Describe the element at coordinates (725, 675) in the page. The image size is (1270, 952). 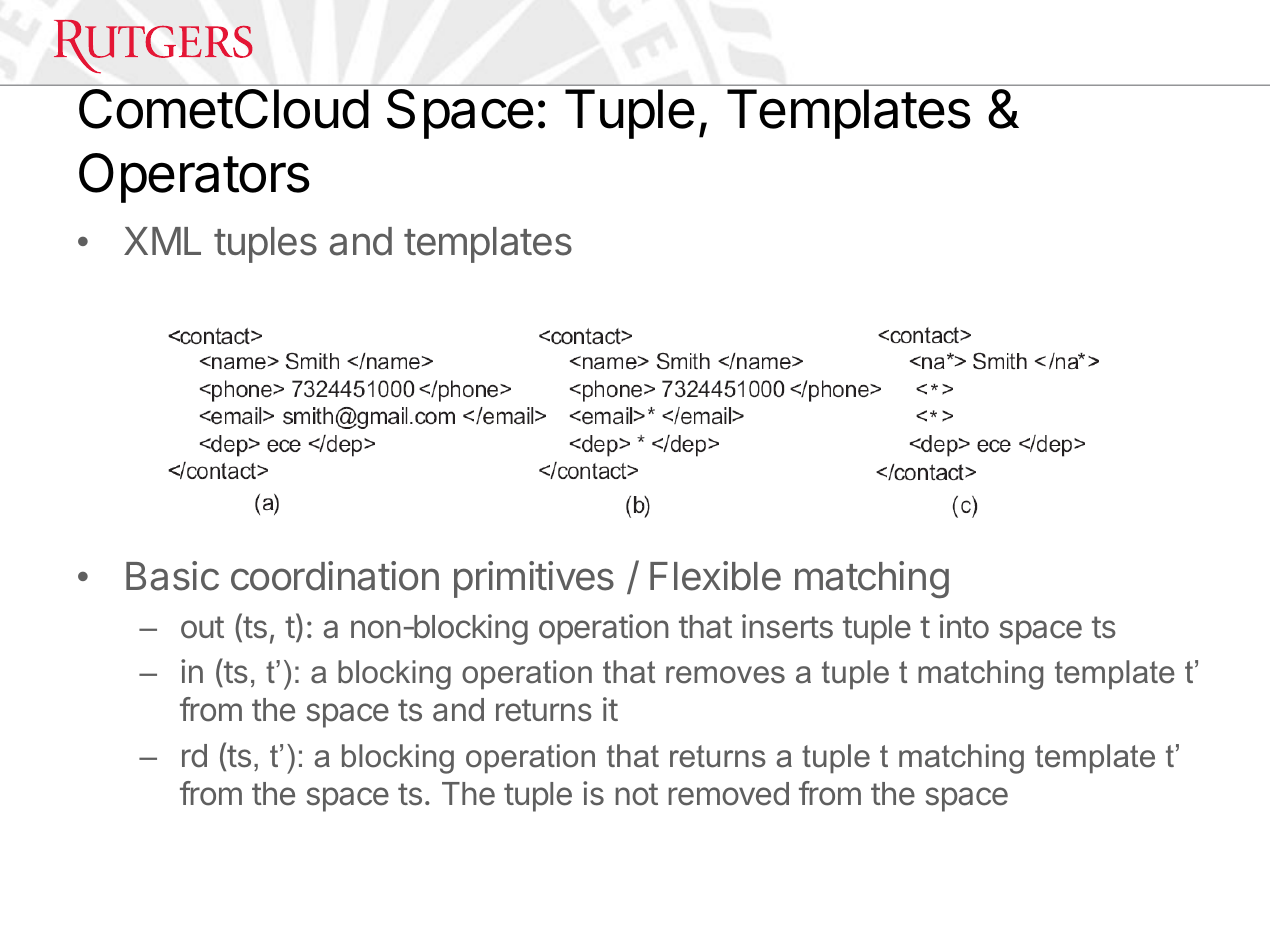
I see `removes` at that location.
